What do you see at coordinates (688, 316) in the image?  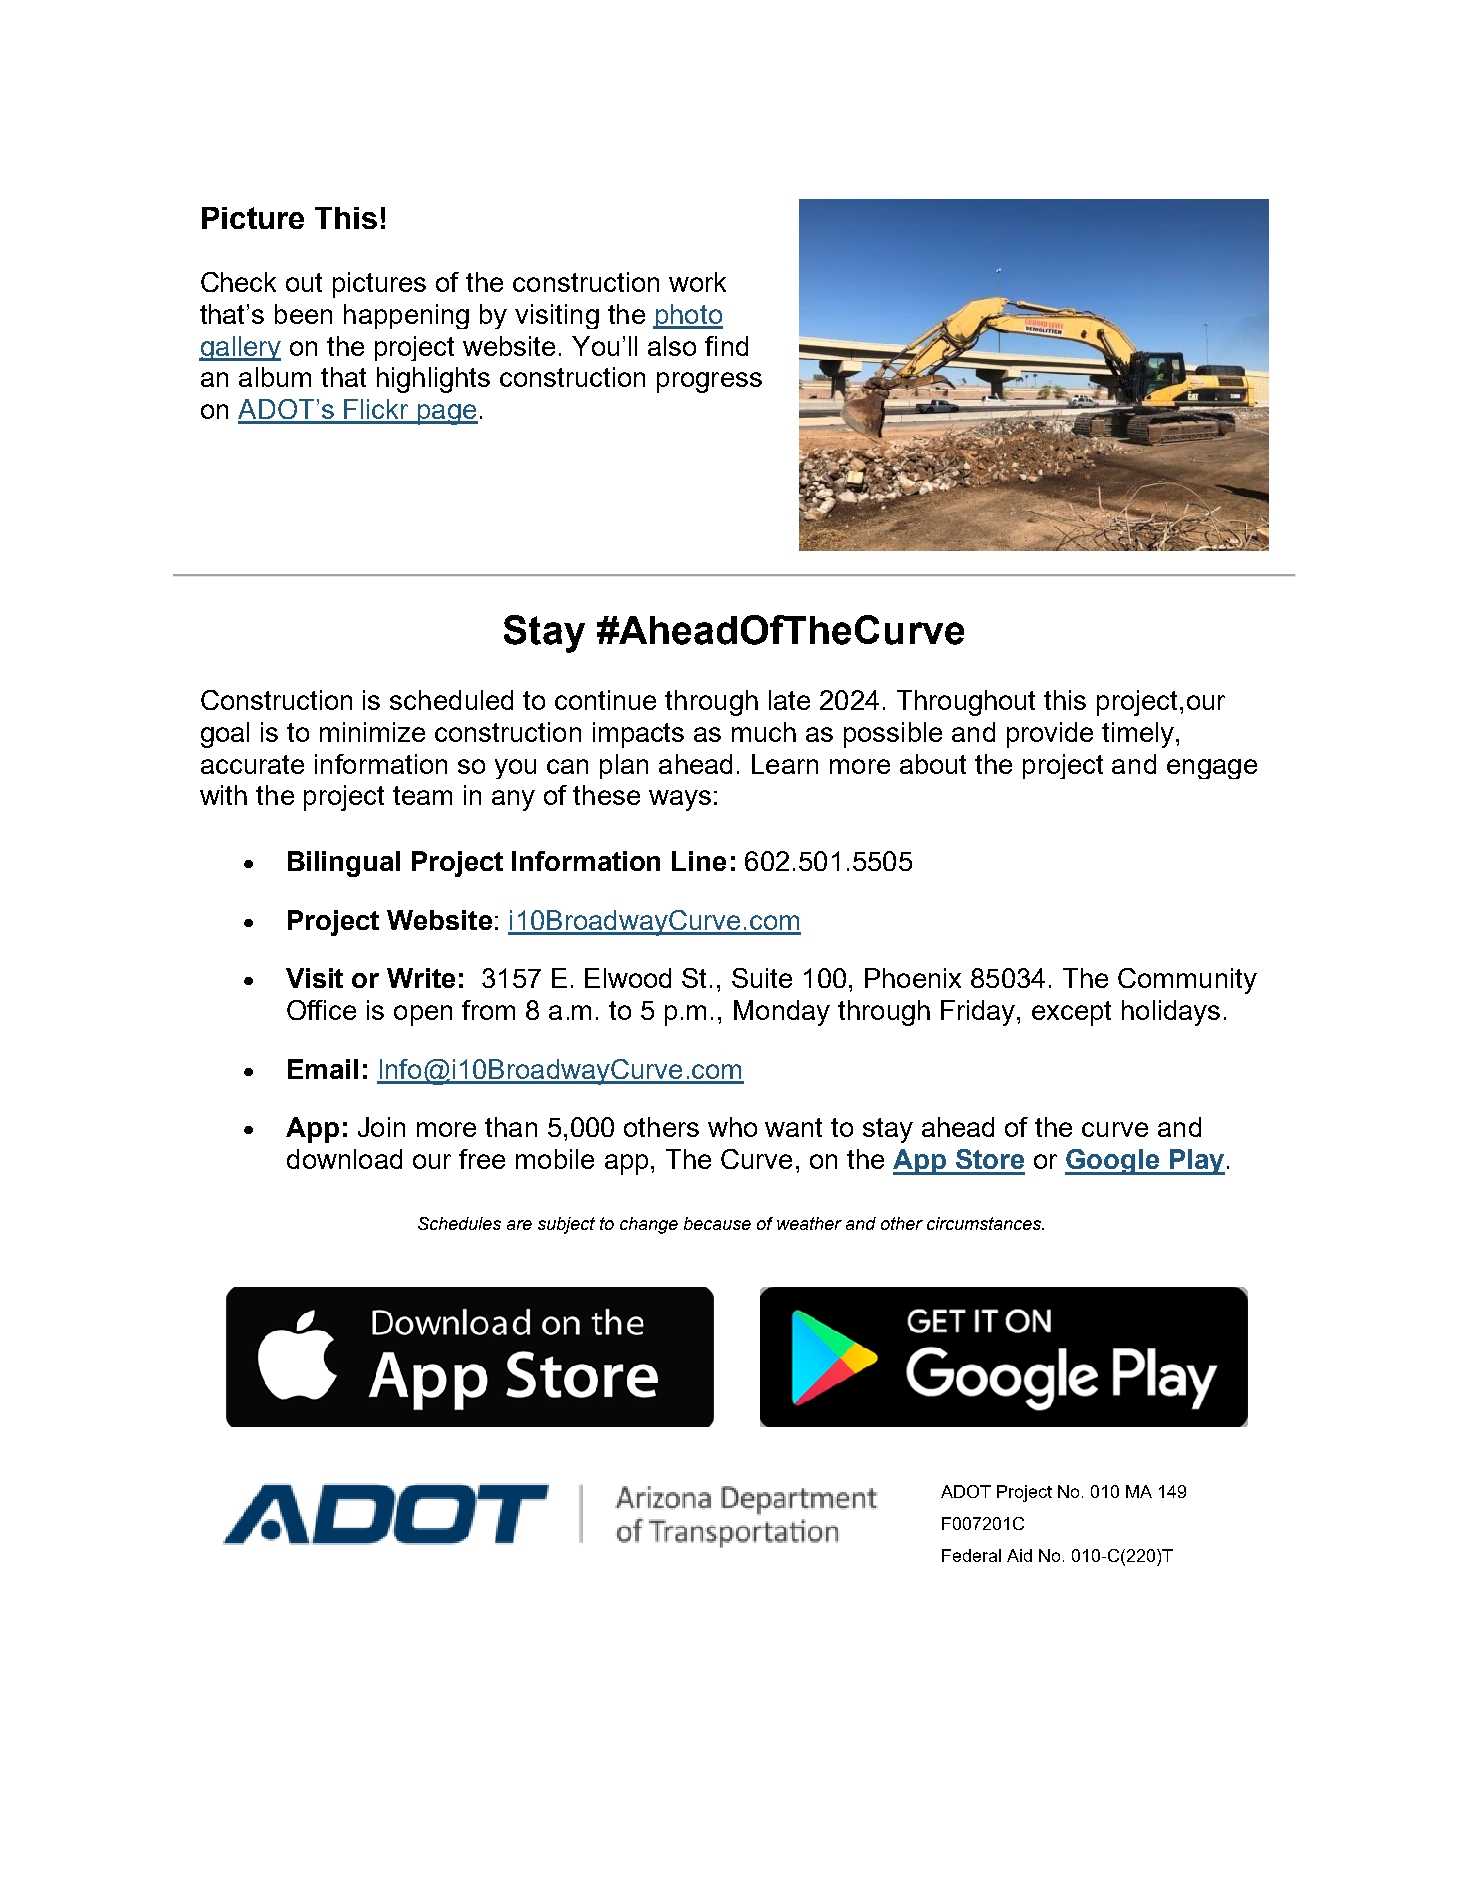 I see `photo` at bounding box center [688, 316].
